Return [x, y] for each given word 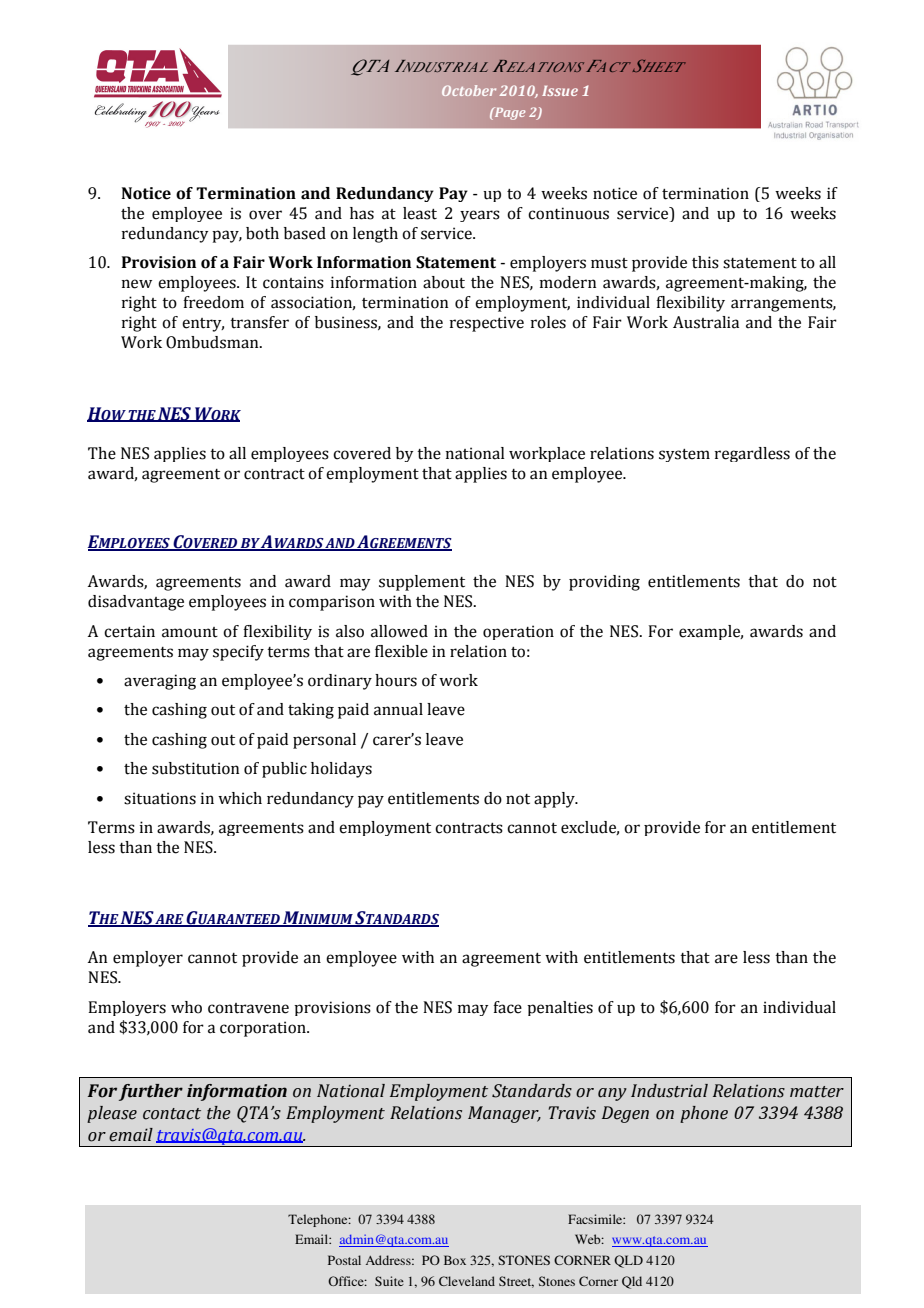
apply [555, 800]
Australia [706, 322]
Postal [344, 1260]
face [507, 1007]
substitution [195, 768]
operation [518, 632]
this [705, 262]
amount [190, 632]
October [469, 90]
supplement [422, 583]
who [186, 1007]
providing [604, 583]
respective [487, 324]
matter [817, 1092]
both [262, 233]
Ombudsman [213, 342]
